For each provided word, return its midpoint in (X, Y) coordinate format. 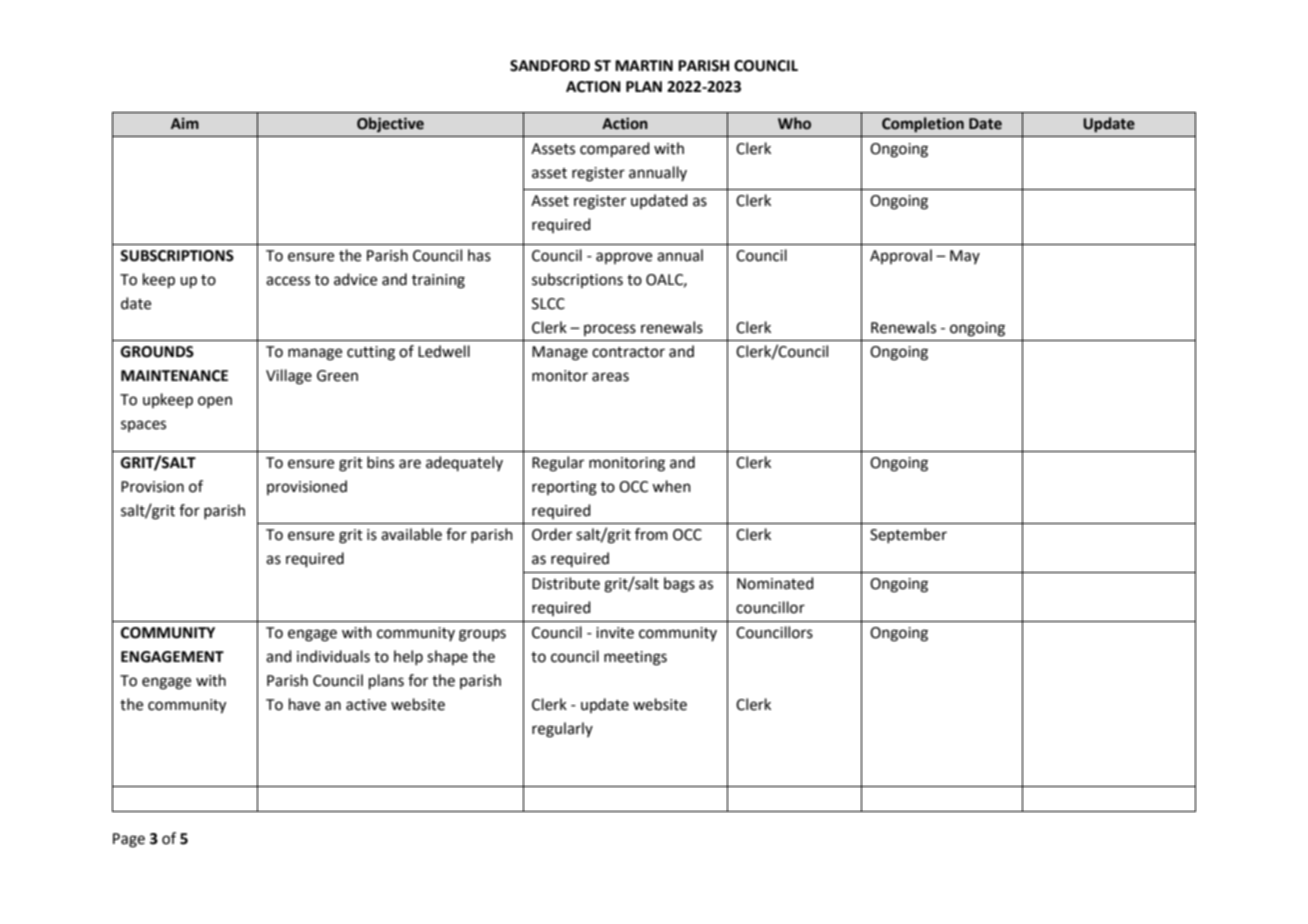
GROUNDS (157, 352)
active (366, 705)
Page (129, 840)
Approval (901, 256)
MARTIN (644, 65)
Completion (923, 124)
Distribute (566, 583)
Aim (185, 123)
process (610, 330)
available (411, 534)
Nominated (775, 583)
